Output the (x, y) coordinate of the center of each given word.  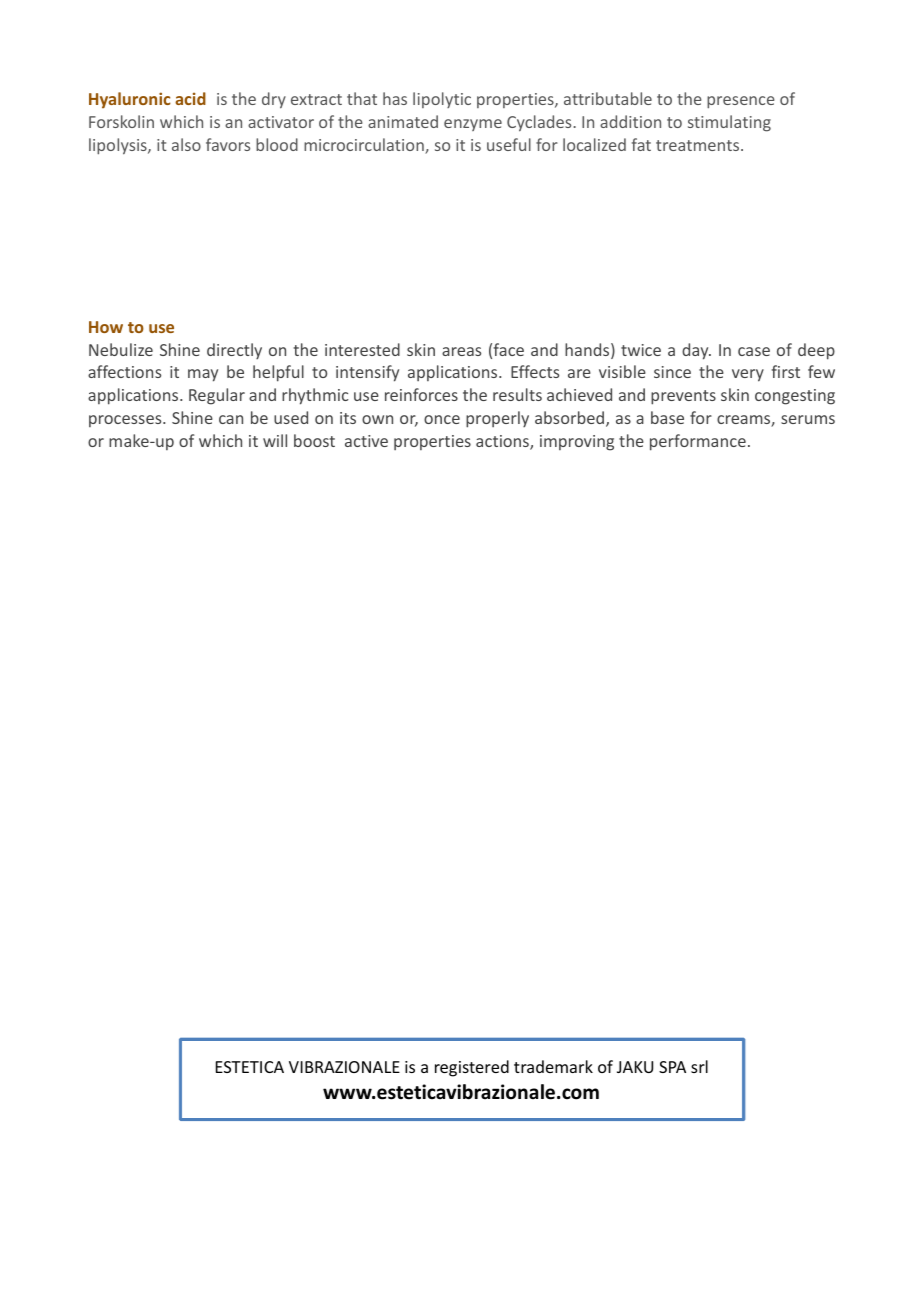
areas (461, 351)
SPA (672, 1067)
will (275, 440)
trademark (553, 1066)
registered (472, 1068)
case (754, 351)
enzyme (473, 125)
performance (698, 442)
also (186, 144)
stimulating (729, 123)
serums (808, 419)
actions (503, 442)
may (203, 375)
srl (699, 1066)
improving (577, 443)
